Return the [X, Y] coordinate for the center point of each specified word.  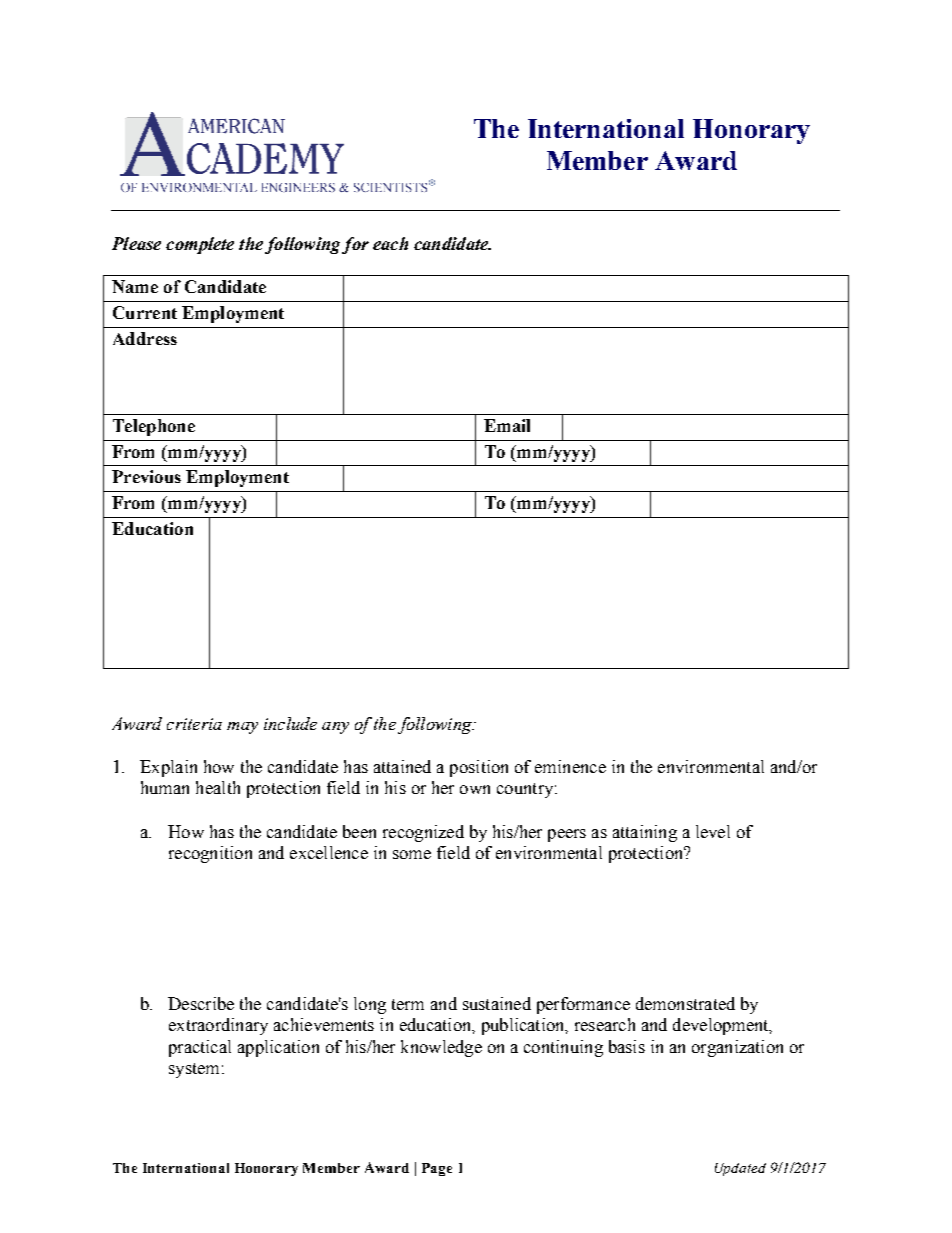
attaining [645, 833]
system [194, 1070]
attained [402, 766]
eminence [570, 766]
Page [437, 1169]
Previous [146, 476]
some [412, 854]
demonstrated [685, 1003]
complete [200, 245]
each [390, 243]
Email [507, 425]
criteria [194, 724]
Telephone [154, 427]
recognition [210, 854]
